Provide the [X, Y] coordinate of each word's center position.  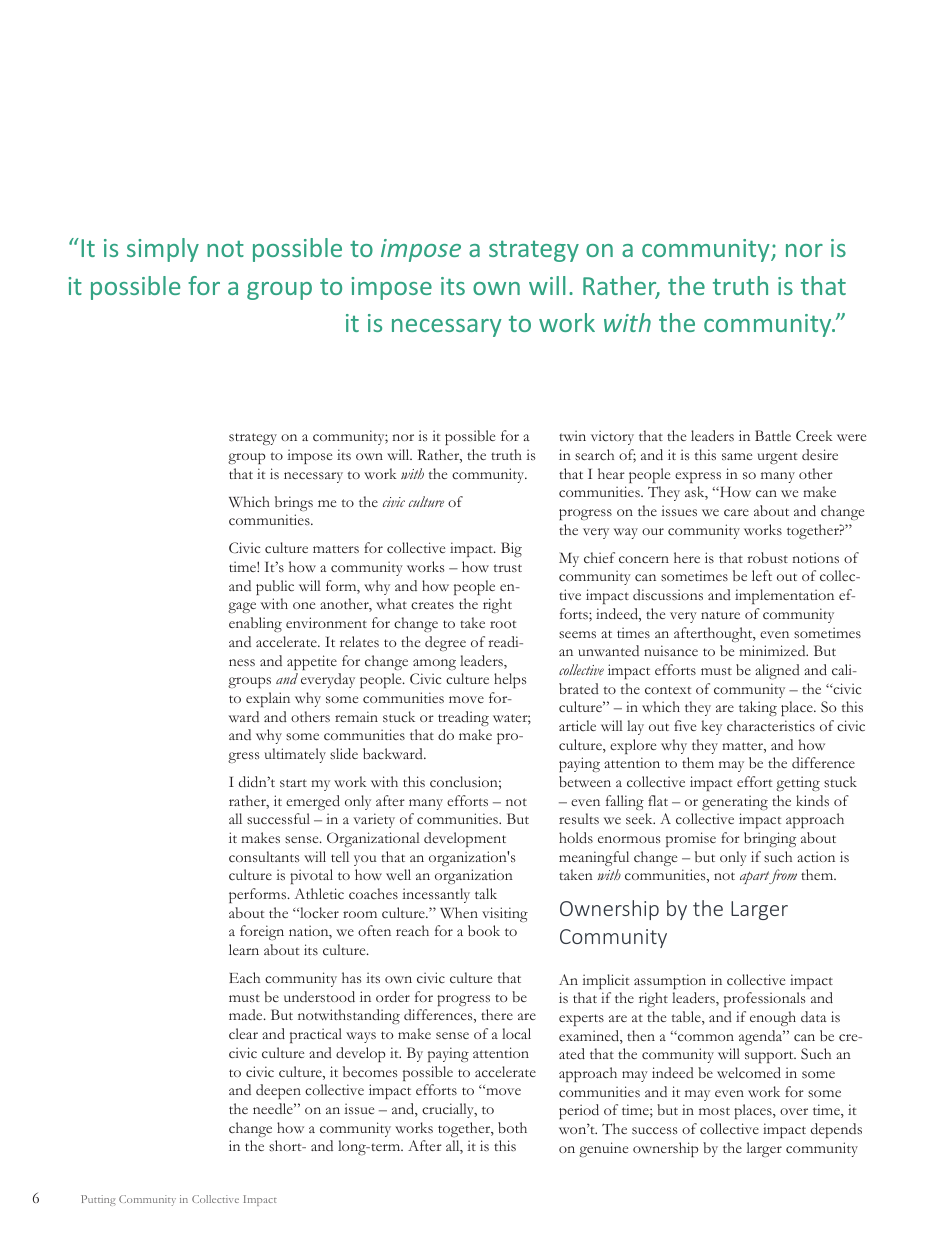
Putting [98, 1200]
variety [374, 820]
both [512, 1127]
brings [294, 503]
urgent [777, 458]
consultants [264, 857]
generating [735, 802]
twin [572, 435]
